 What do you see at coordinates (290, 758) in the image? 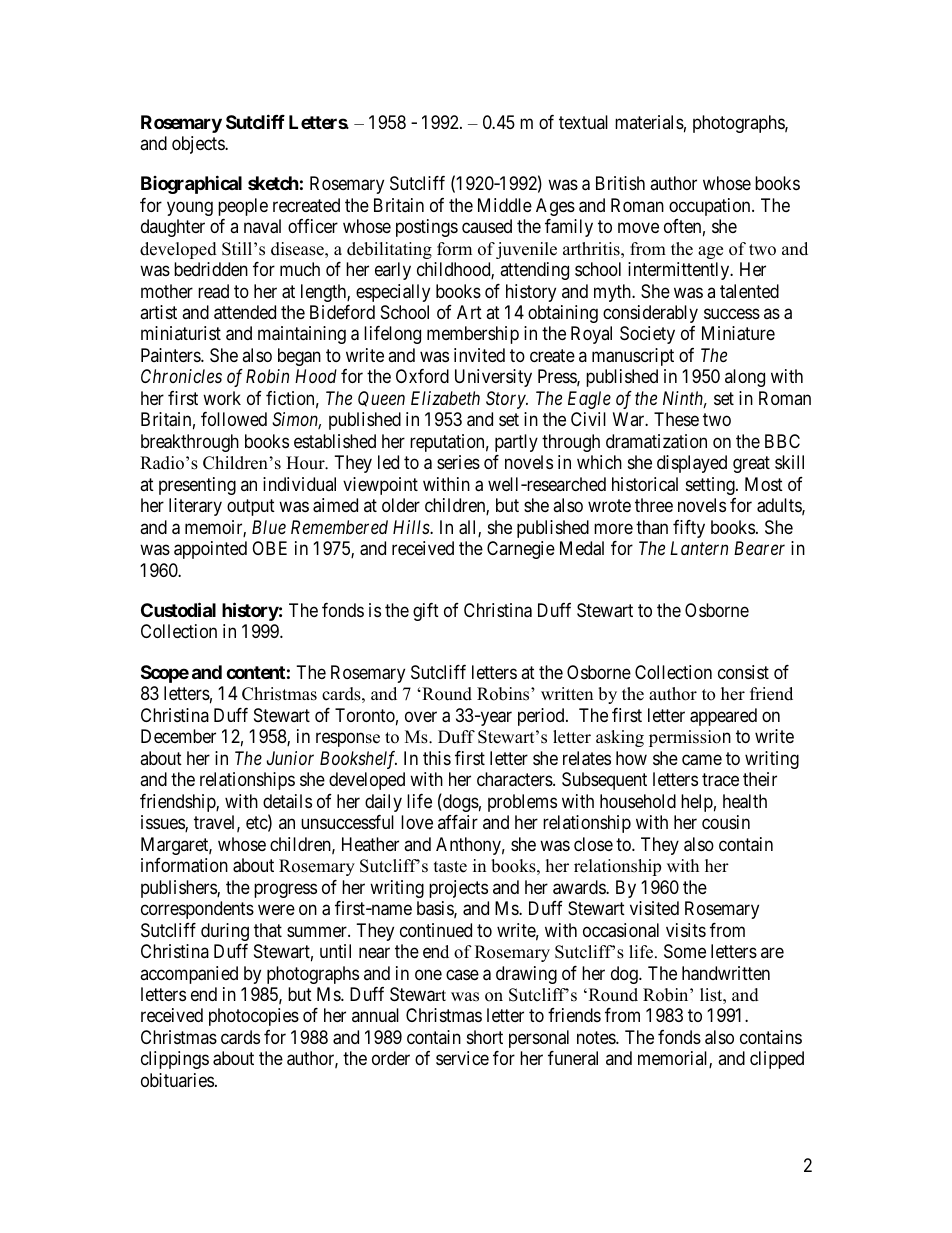
I see `Junior` at bounding box center [290, 758].
